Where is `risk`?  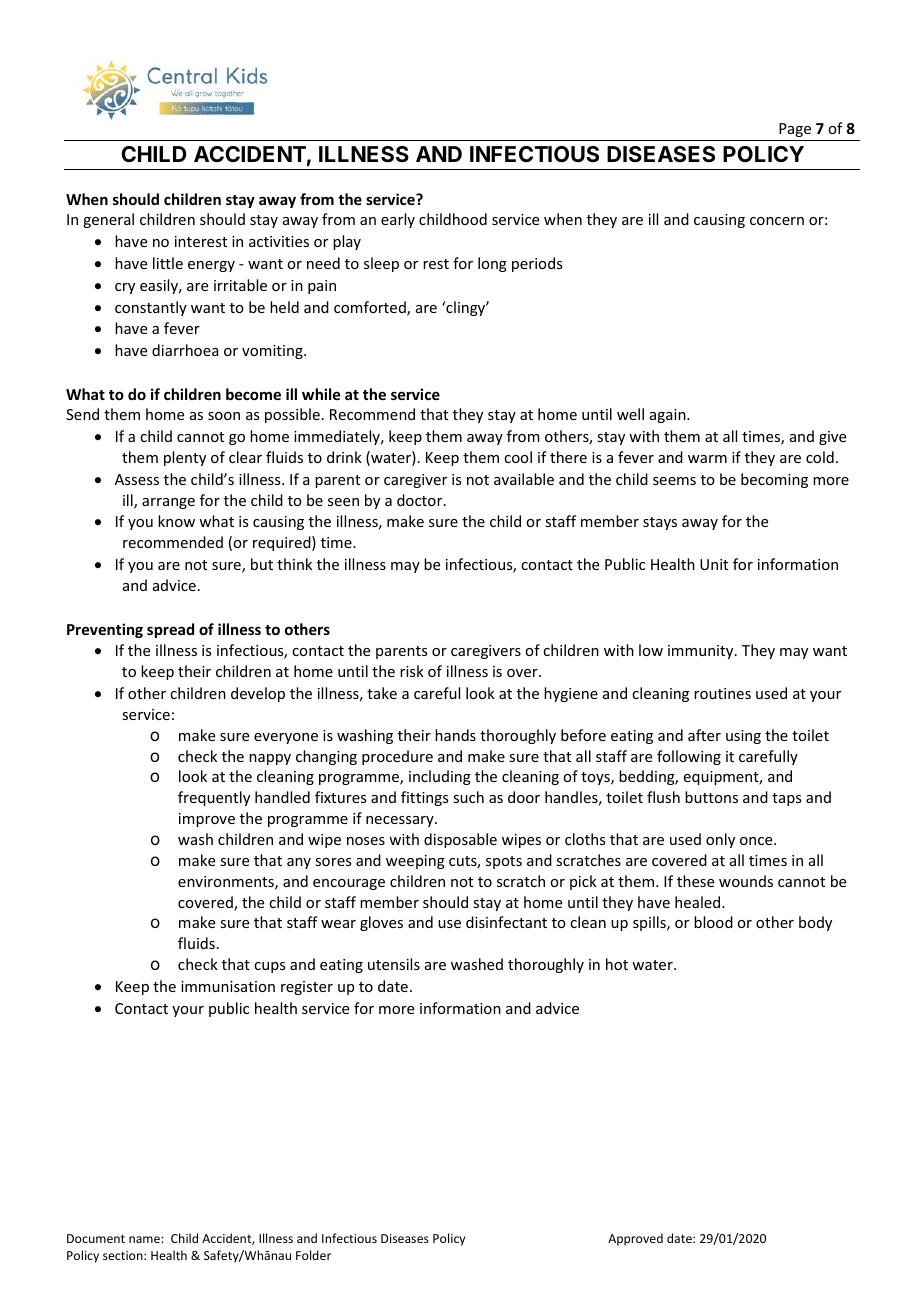 risk is located at coordinates (412, 671).
